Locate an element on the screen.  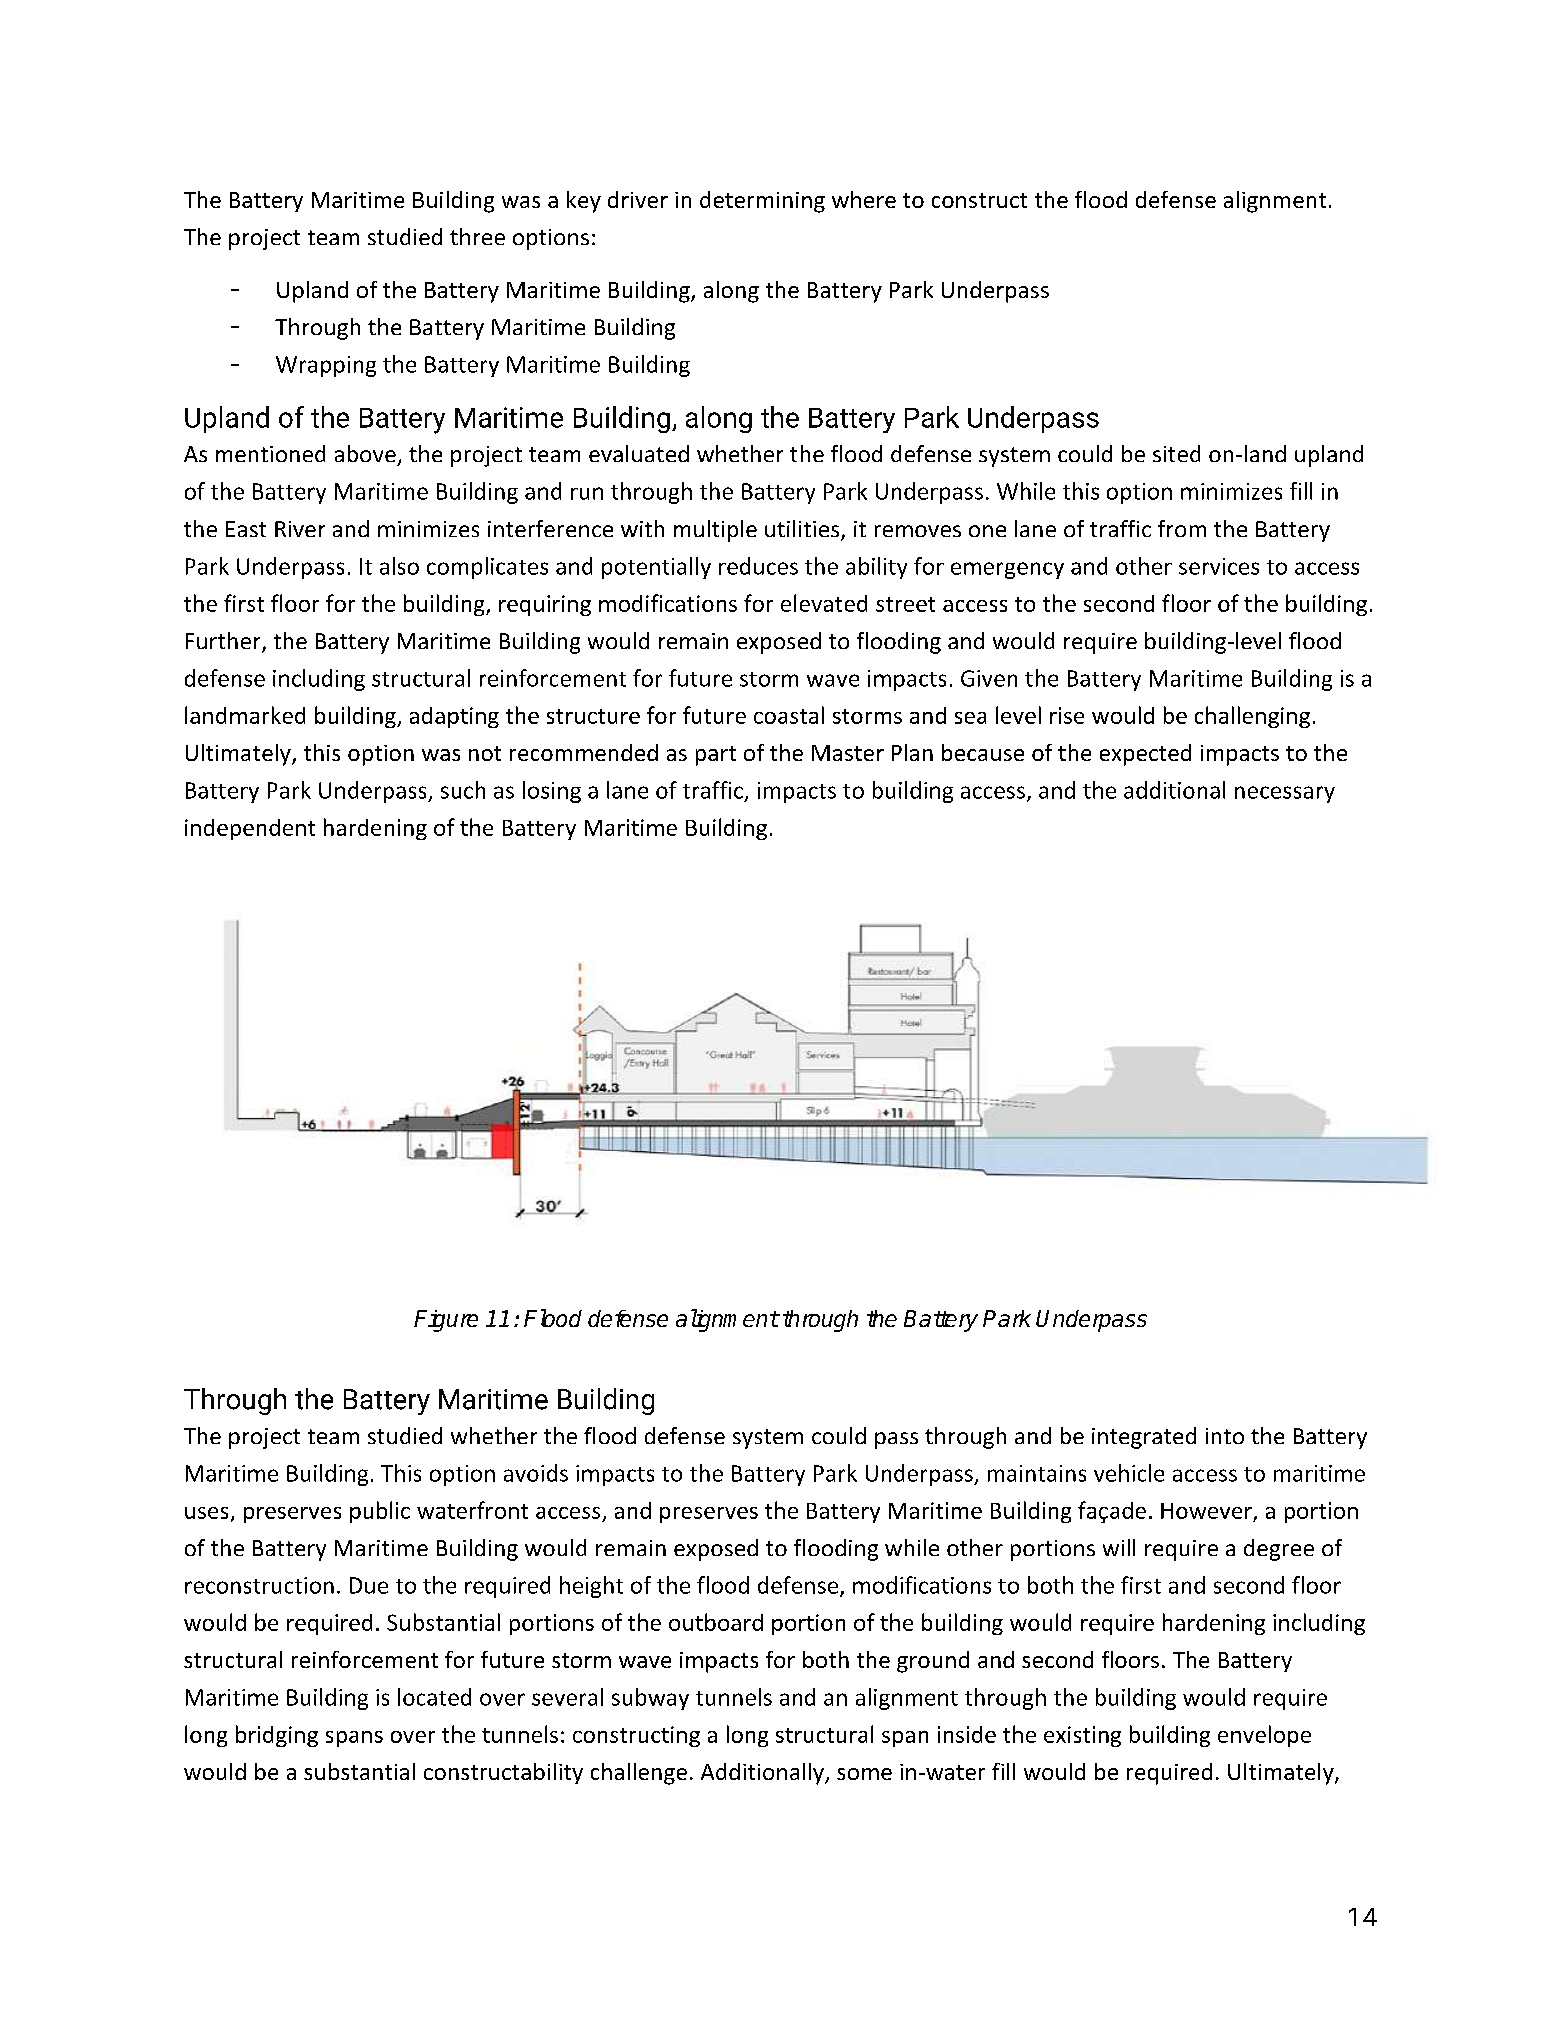
determining is located at coordinates (762, 202).
